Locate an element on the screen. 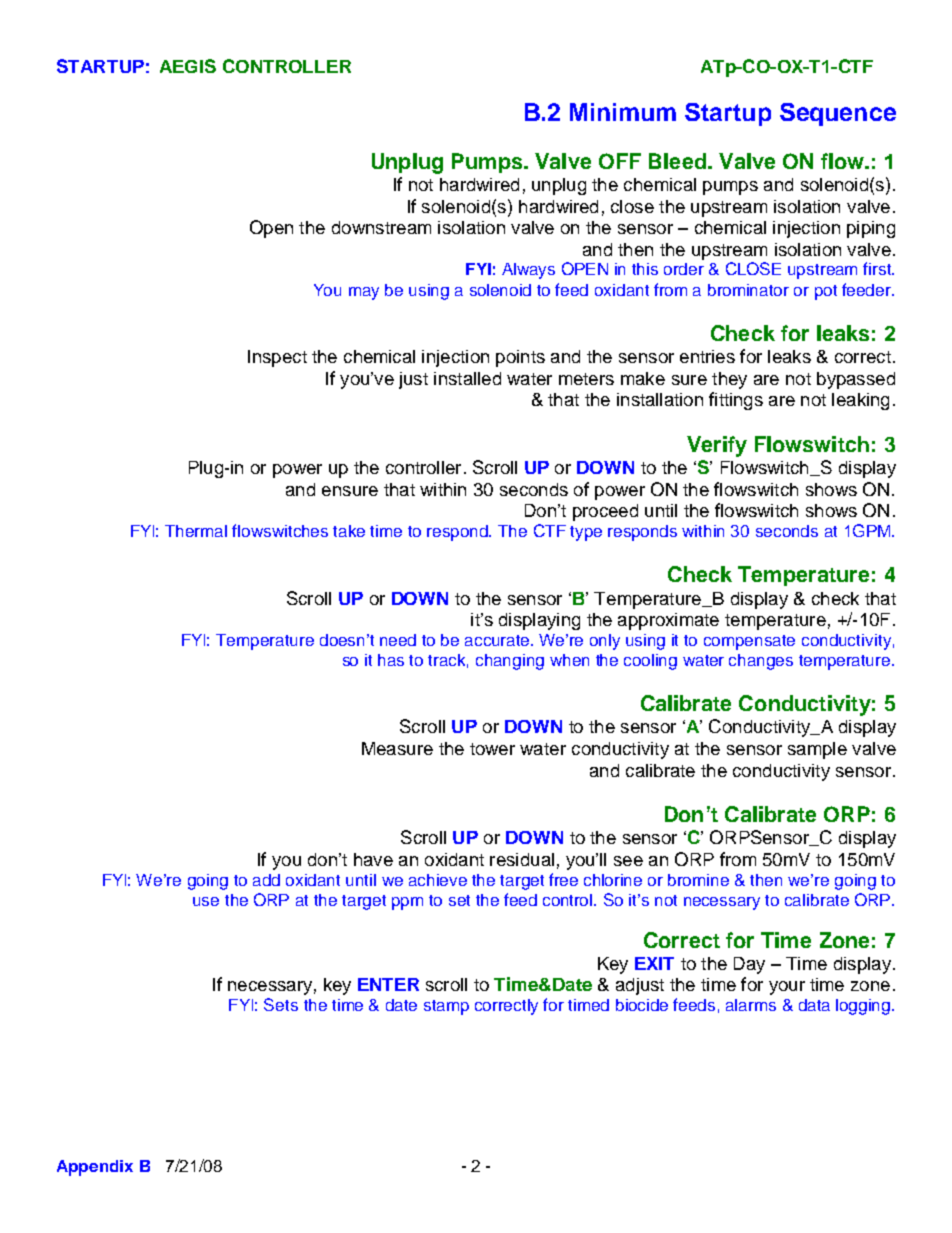 Image resolution: width=952 pixels, height=1233 pixels. Minimum is located at coordinates (623, 112).
